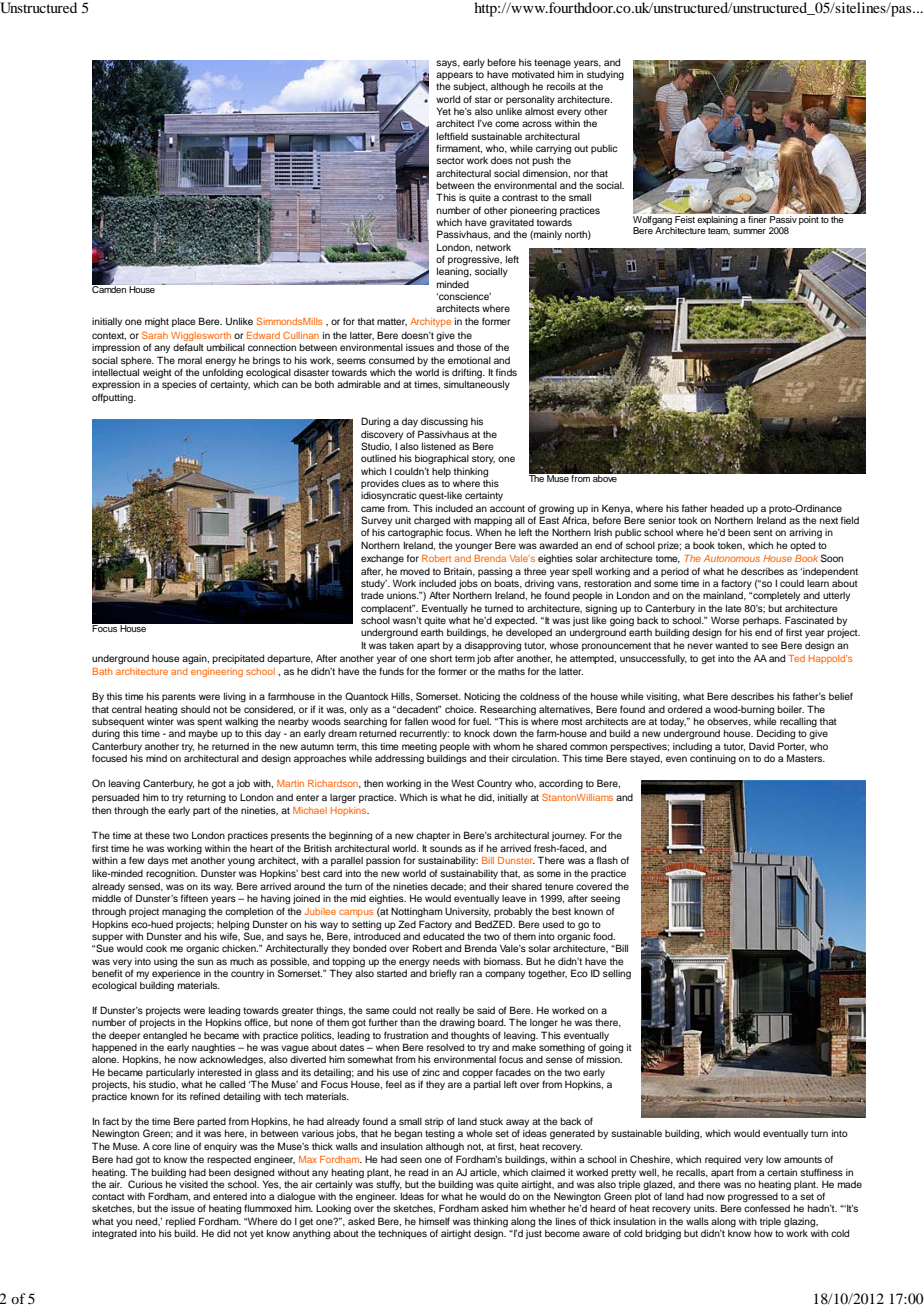 Image resolution: width=924 pixels, height=1308 pixels. I want to click on visited, so click(193, 1183).
